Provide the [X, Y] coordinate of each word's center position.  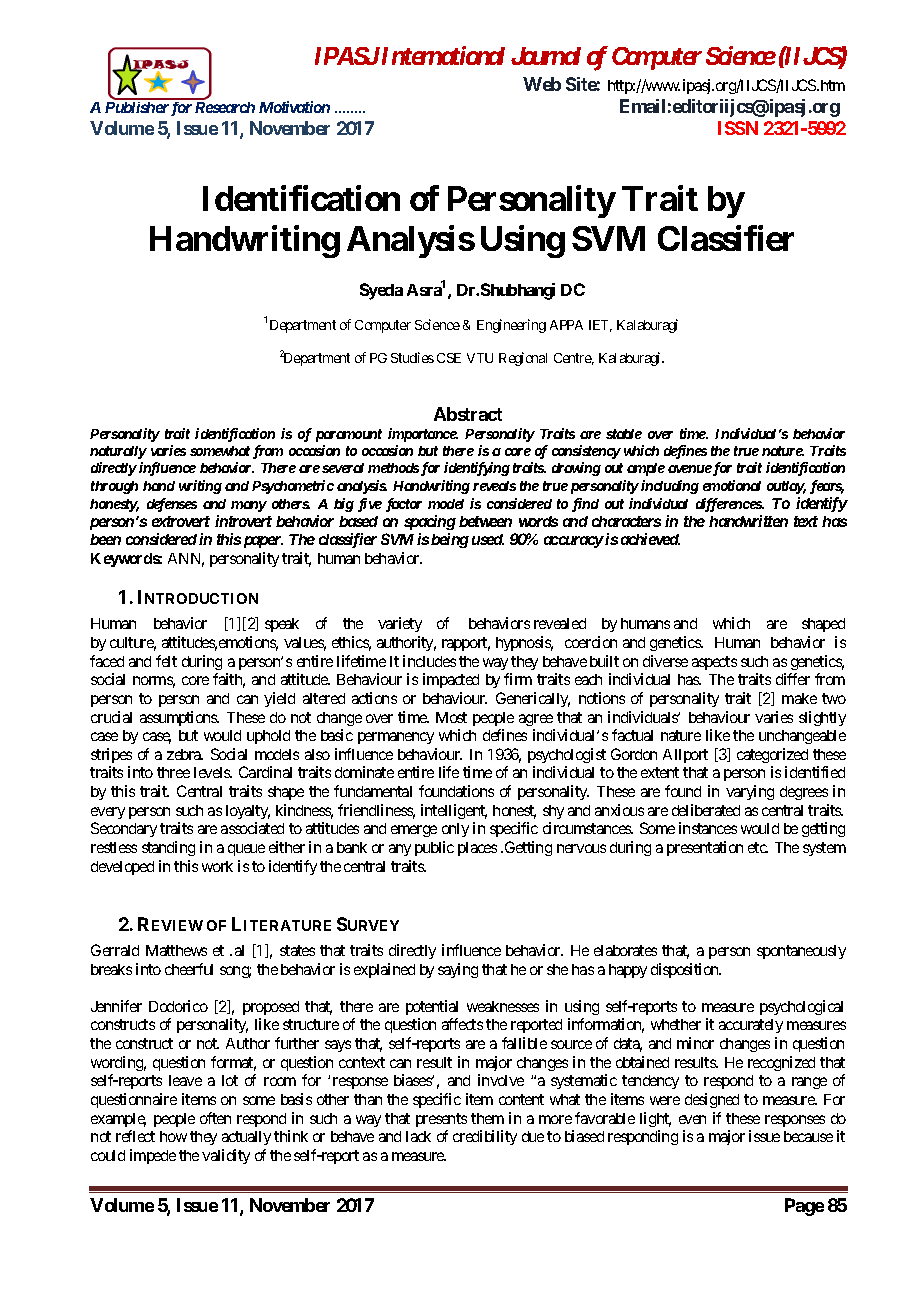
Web [542, 84]
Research [225, 107]
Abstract [468, 414]
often [215, 1118]
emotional [732, 485]
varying [750, 792]
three [173, 772]
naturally [118, 452]
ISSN [738, 128]
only [455, 830]
